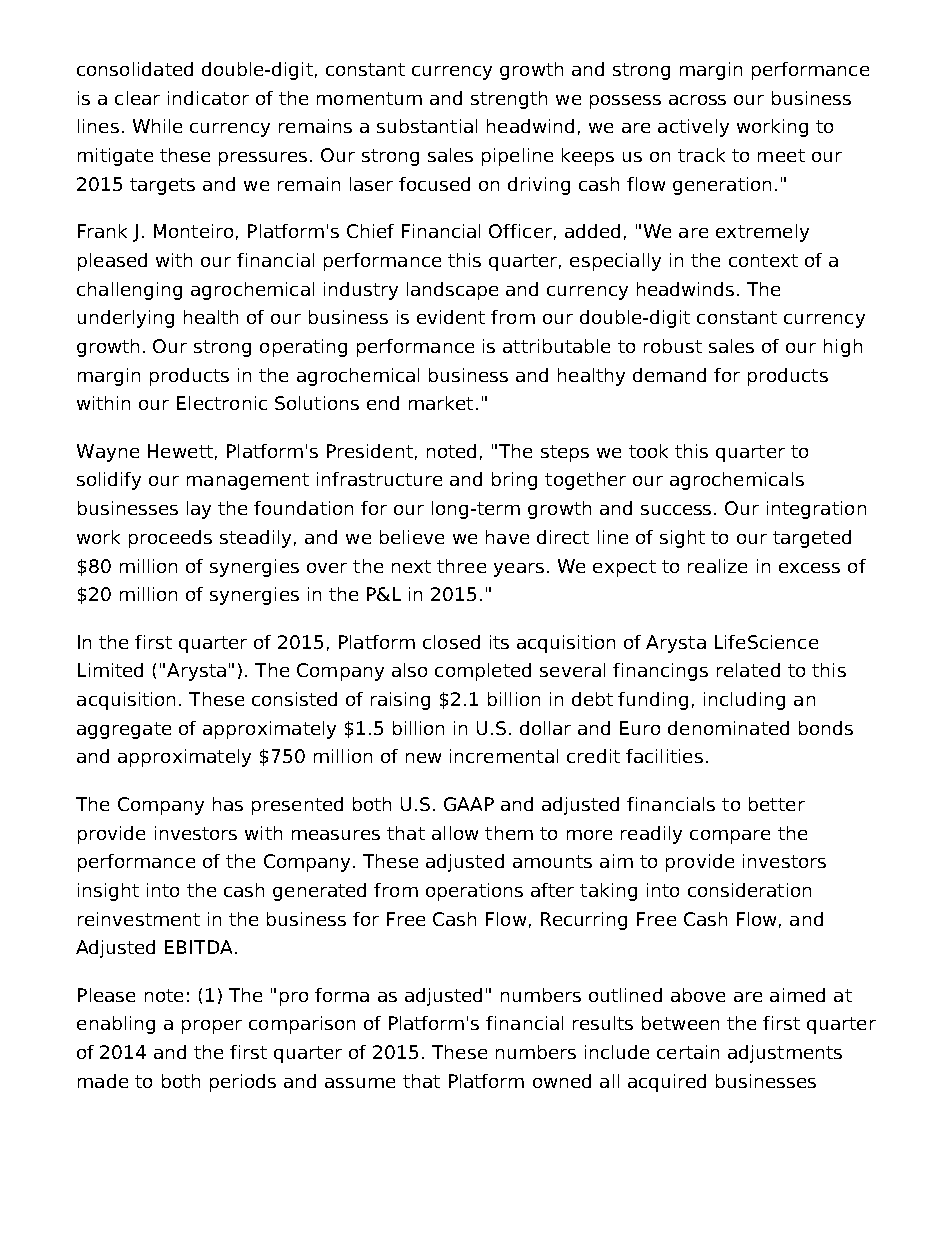 Image resolution: width=952 pixels, height=1233 pixels. What do you see at coordinates (669, 375) in the document?
I see `demand` at bounding box center [669, 375].
